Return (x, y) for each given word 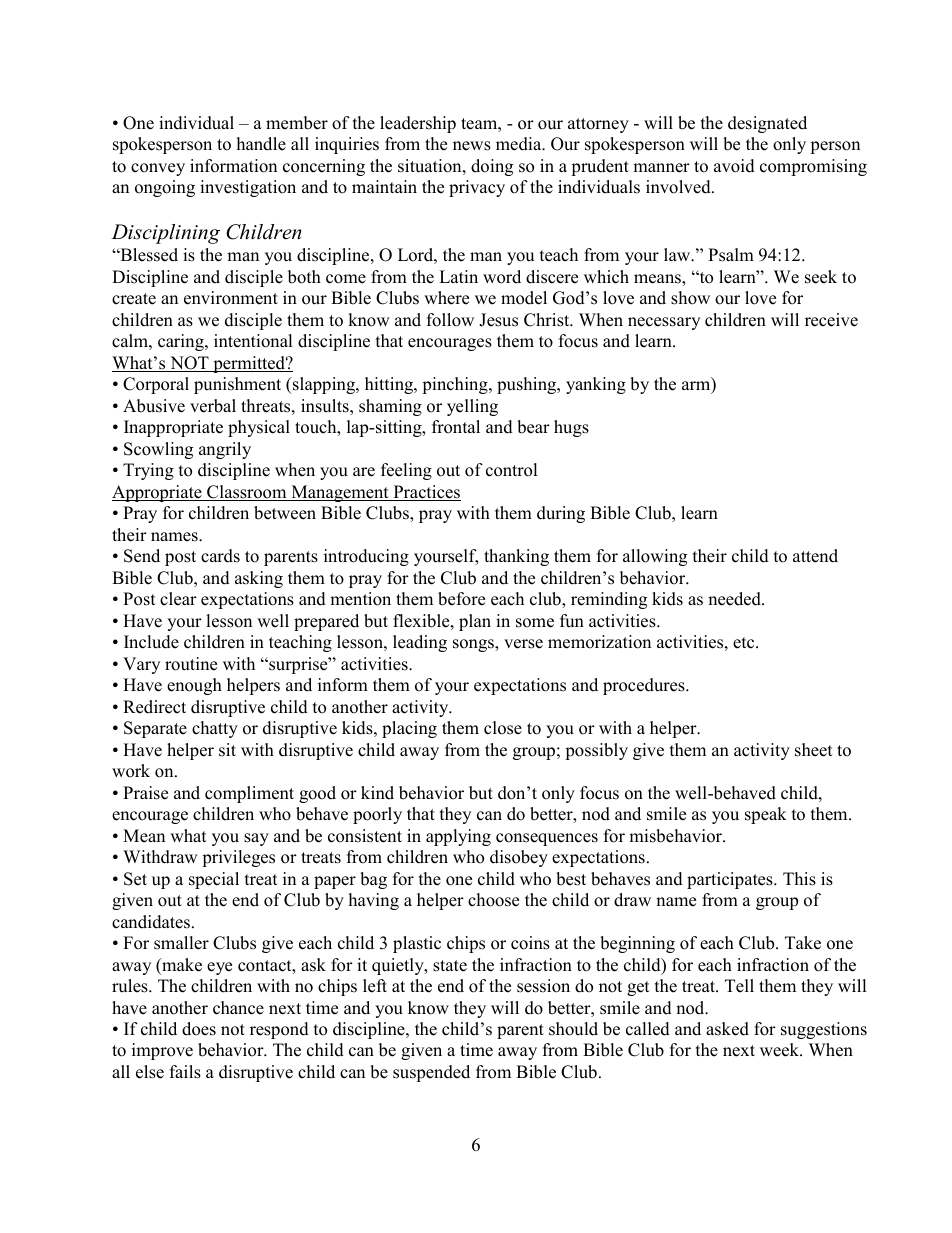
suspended (431, 1073)
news (472, 146)
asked (727, 1029)
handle (261, 144)
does (199, 1029)
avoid (734, 166)
